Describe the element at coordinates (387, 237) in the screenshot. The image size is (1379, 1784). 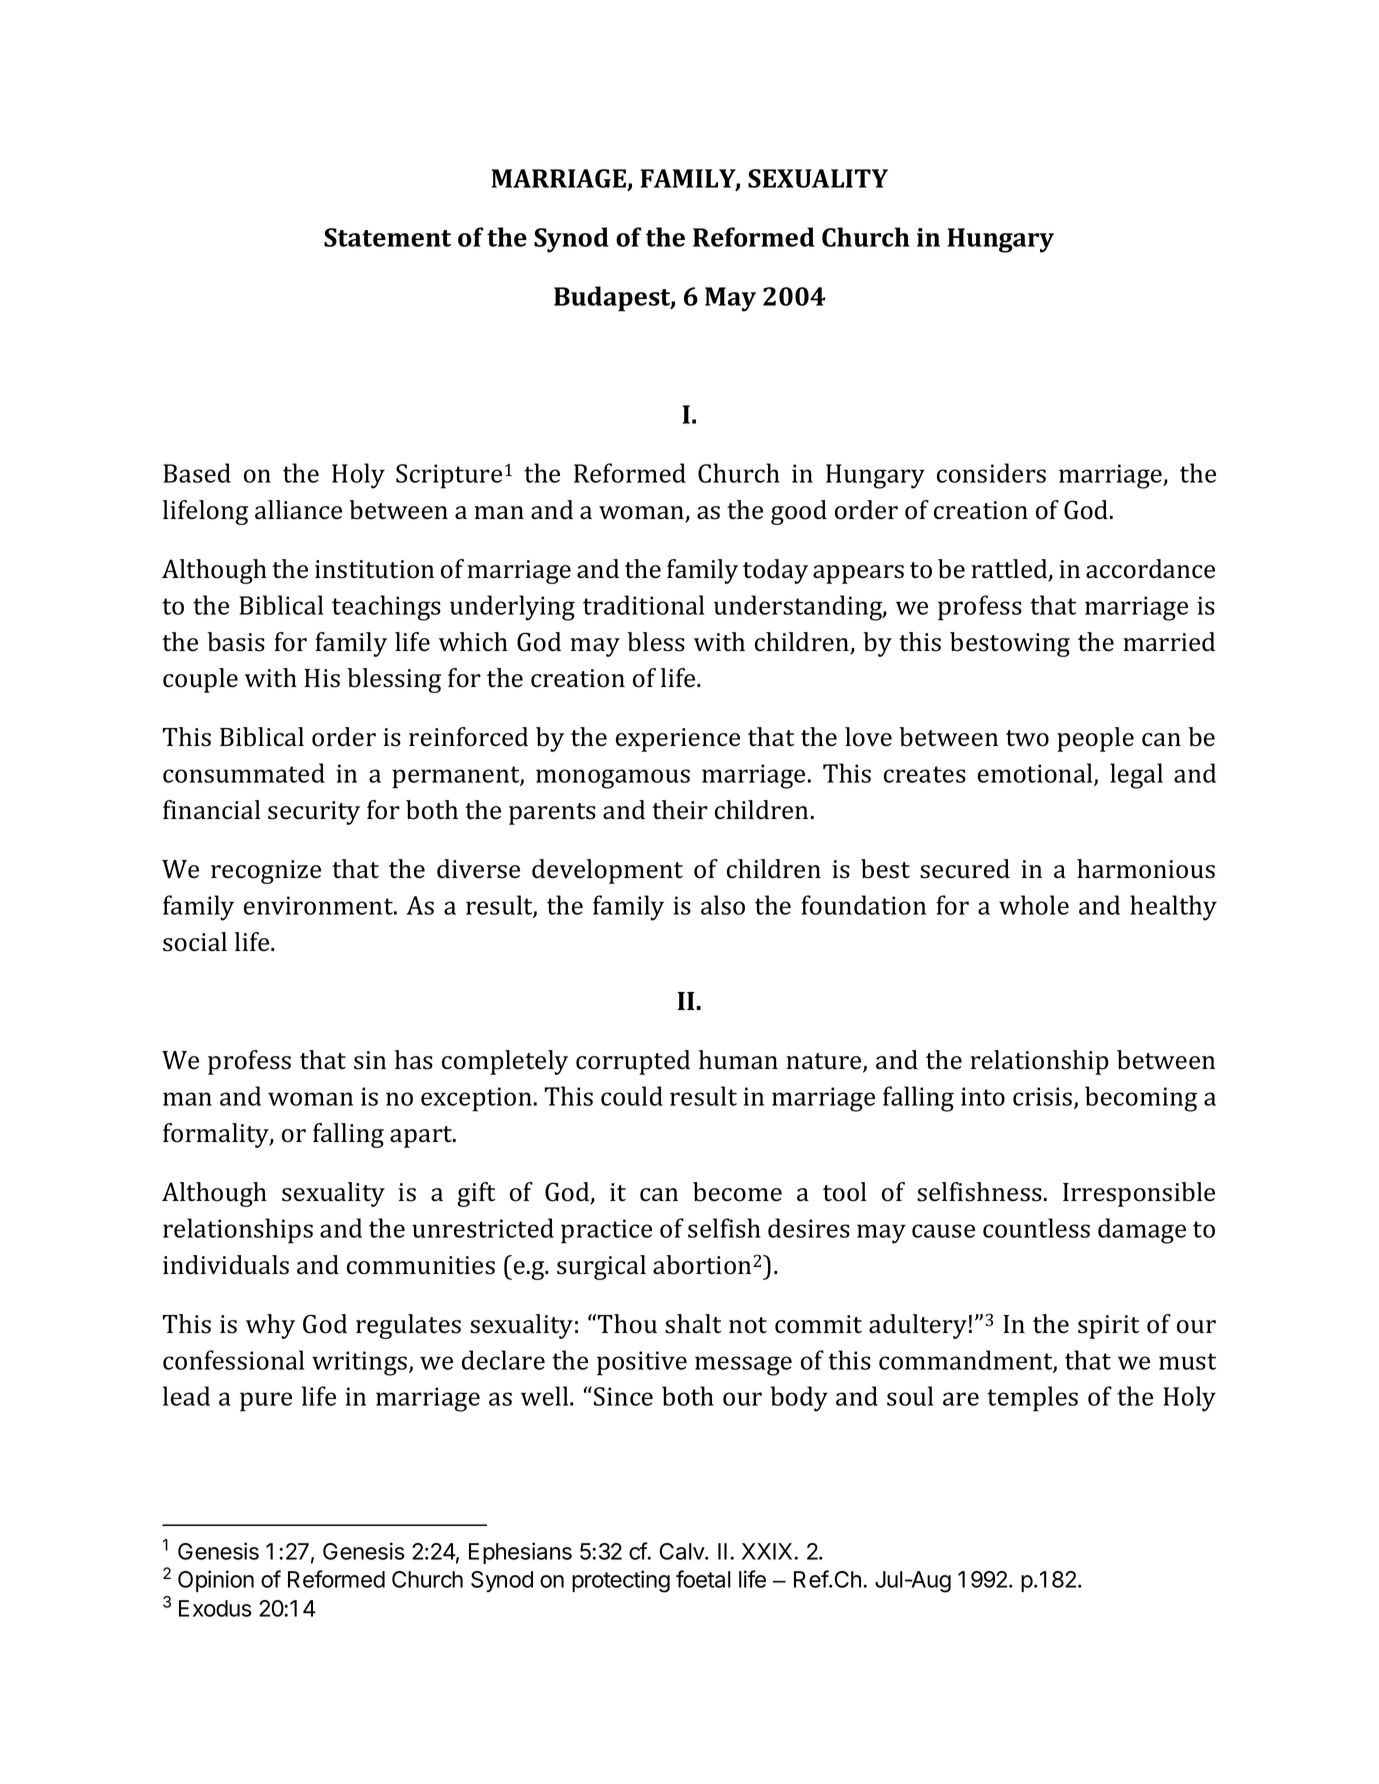
I see `Statement` at that location.
